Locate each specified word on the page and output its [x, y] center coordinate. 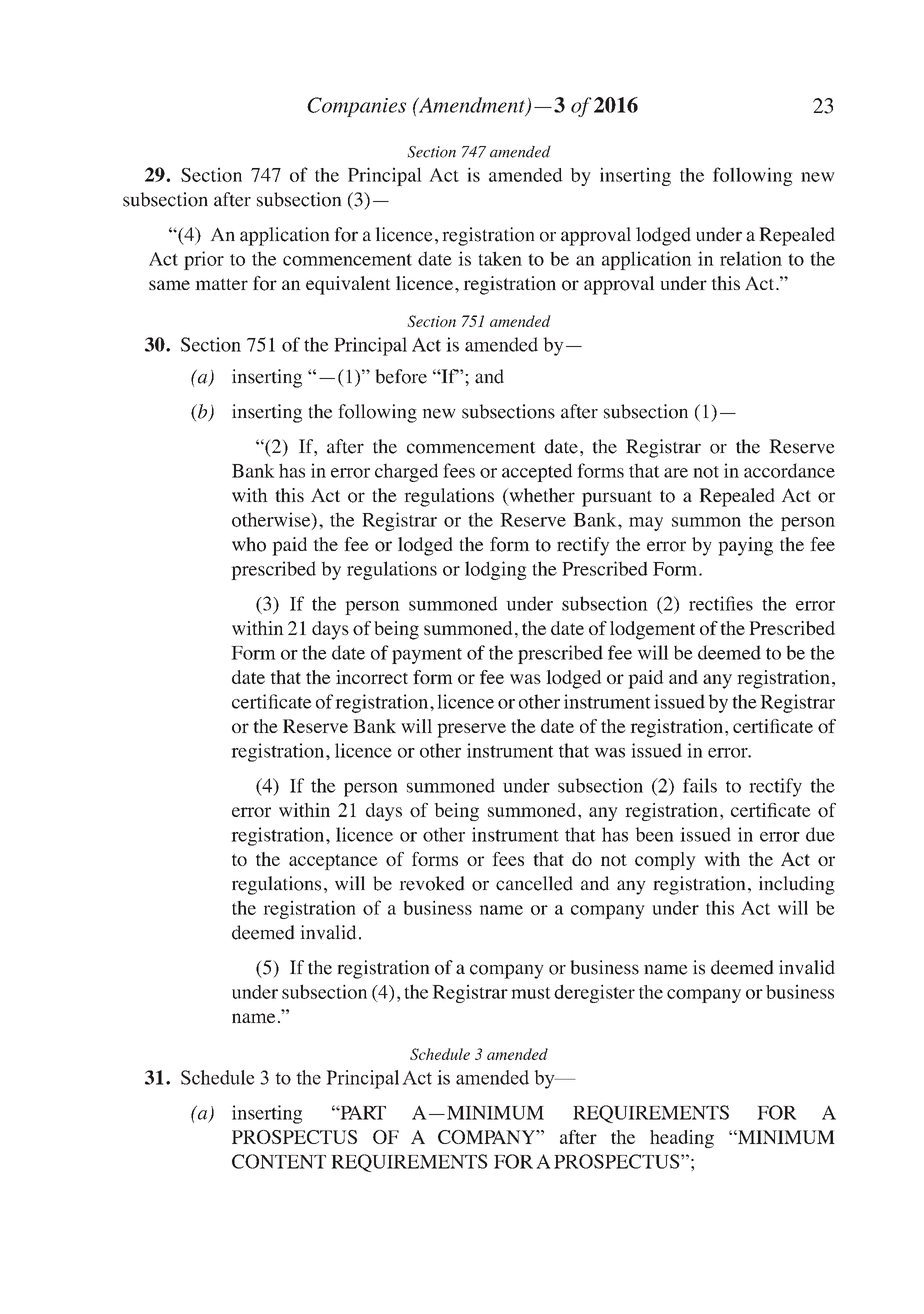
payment [427, 656]
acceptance [333, 862]
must [531, 993]
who [249, 544]
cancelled [534, 883]
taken [500, 258]
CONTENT [279, 1161]
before [401, 376]
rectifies [721, 603]
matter [221, 284]
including [797, 885]
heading [682, 1139]
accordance [789, 470]
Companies [356, 107]
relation [751, 258]
